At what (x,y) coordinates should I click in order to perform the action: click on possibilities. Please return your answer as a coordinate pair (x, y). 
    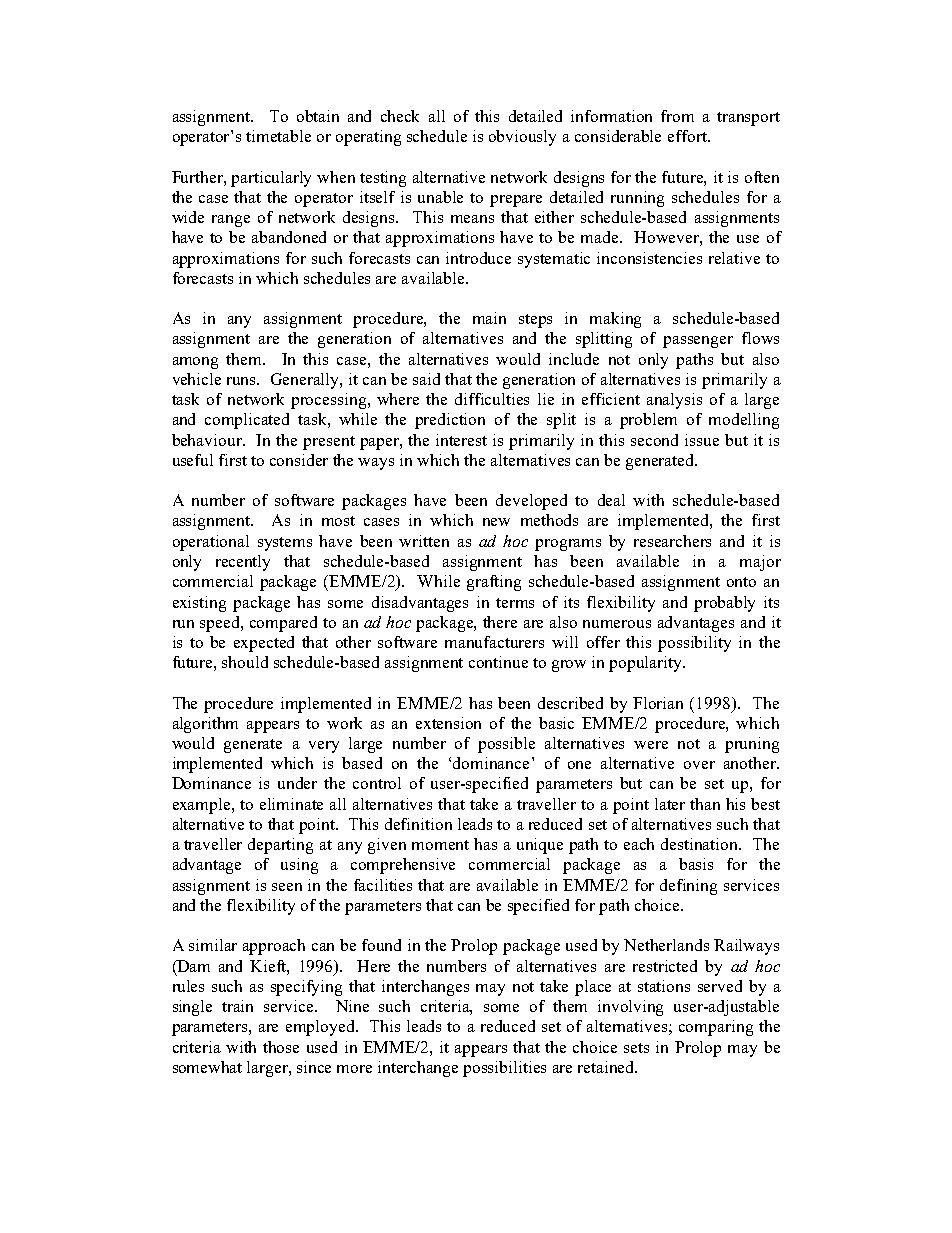
    Looking at the image, I should click on (504, 1069).
